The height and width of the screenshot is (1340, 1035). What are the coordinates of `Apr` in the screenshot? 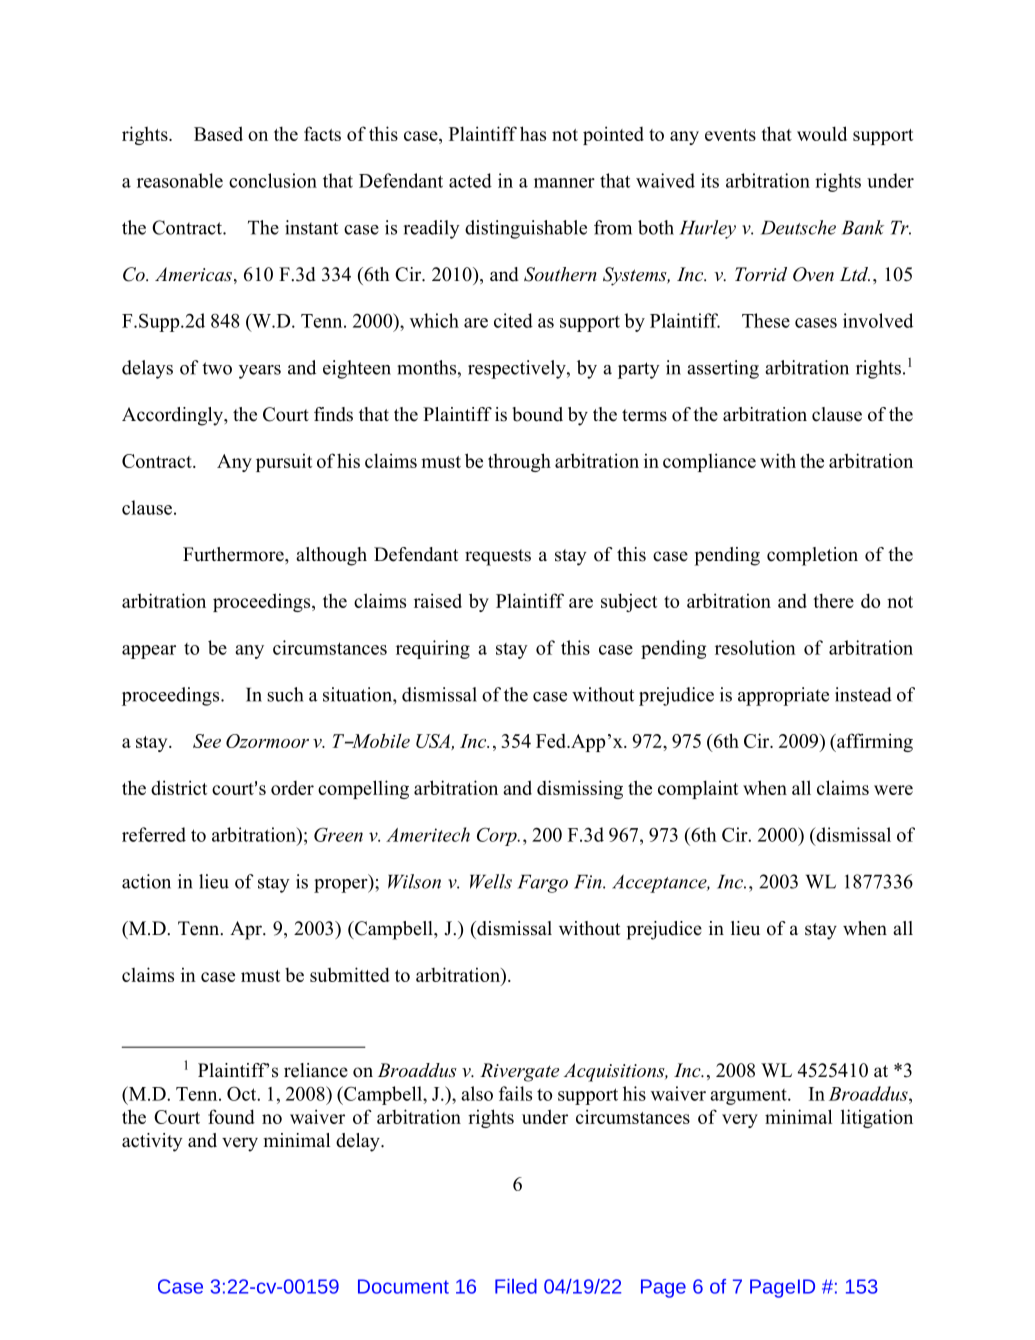 It's located at (247, 930).
